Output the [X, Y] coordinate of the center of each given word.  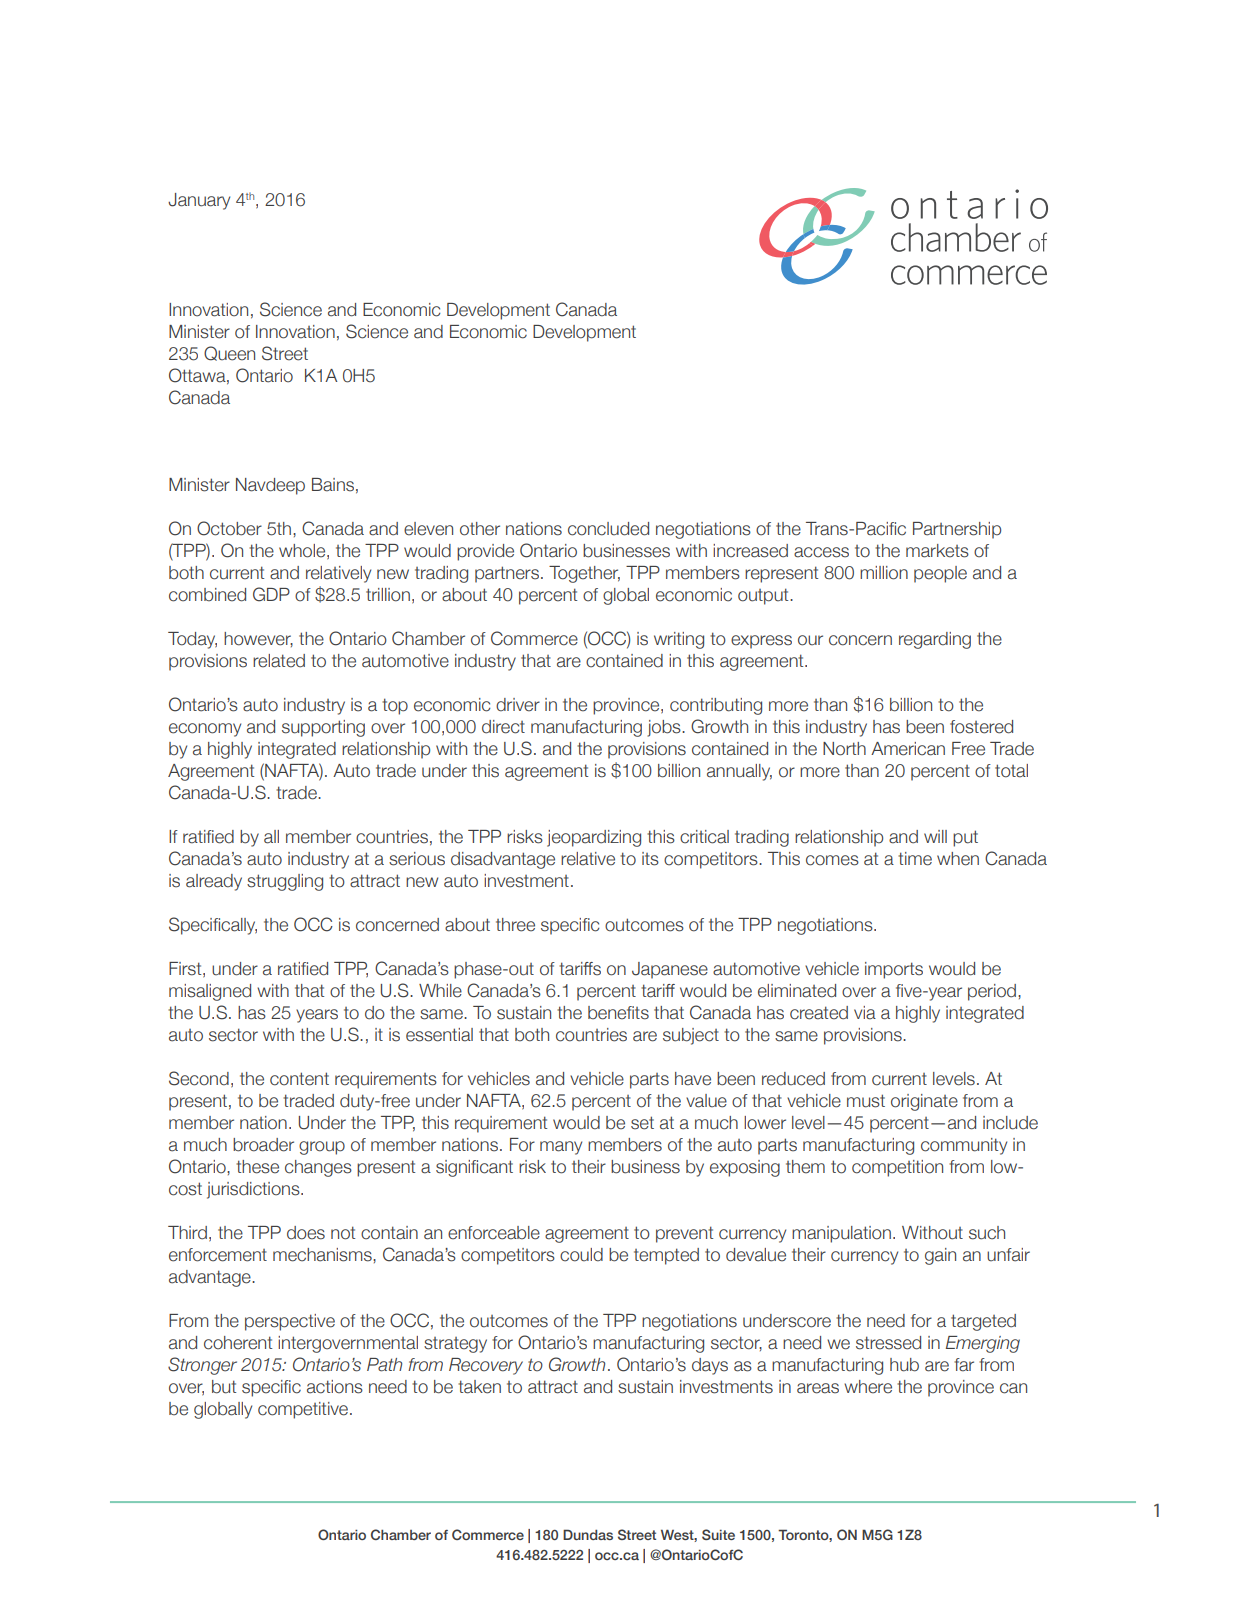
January [199, 201]
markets [937, 551]
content [299, 1079]
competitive [303, 1410]
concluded [608, 529]
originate [924, 1102]
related [279, 661]
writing [679, 640]
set [642, 1123]
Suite [718, 1534]
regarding [935, 640]
